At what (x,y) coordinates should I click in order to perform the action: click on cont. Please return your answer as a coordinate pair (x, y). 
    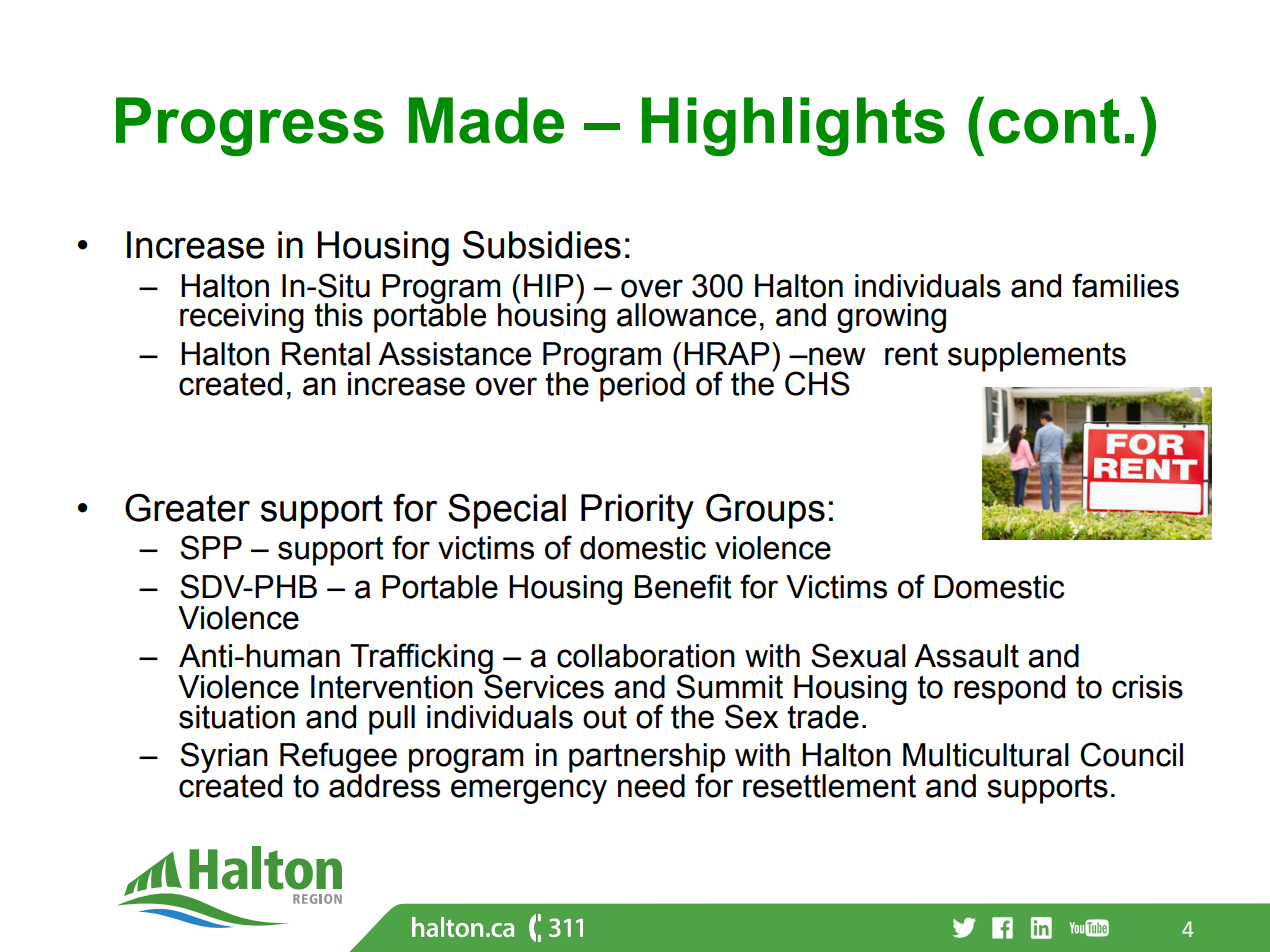
    Looking at the image, I should click on (1054, 121).
